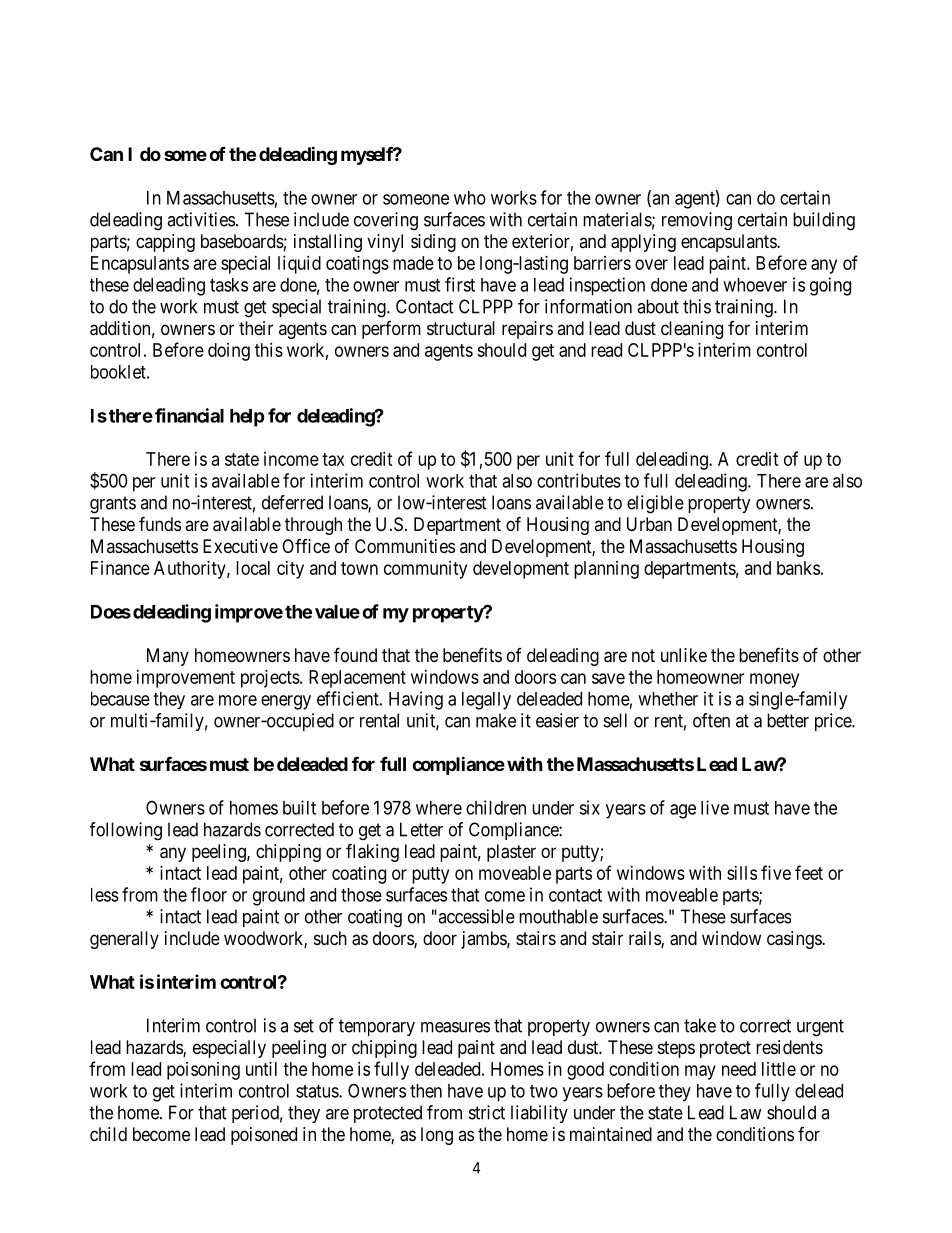 The height and width of the screenshot is (1233, 952). Describe the element at coordinates (715, 807) in the screenshot. I see `live` at that location.
